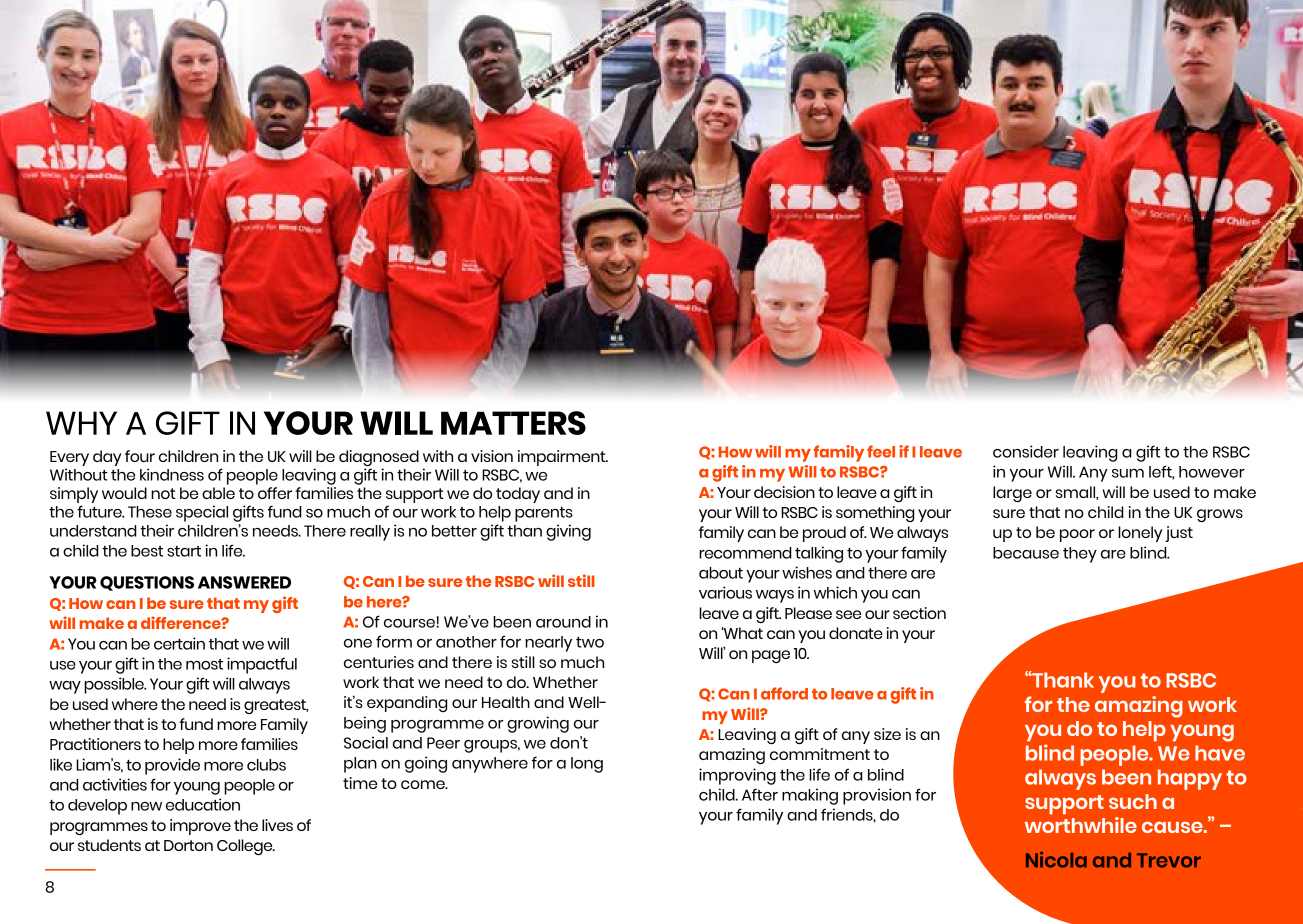 The width and height of the document is (1303, 924). What do you see at coordinates (115, 685) in the document?
I see `possible` at bounding box center [115, 685].
